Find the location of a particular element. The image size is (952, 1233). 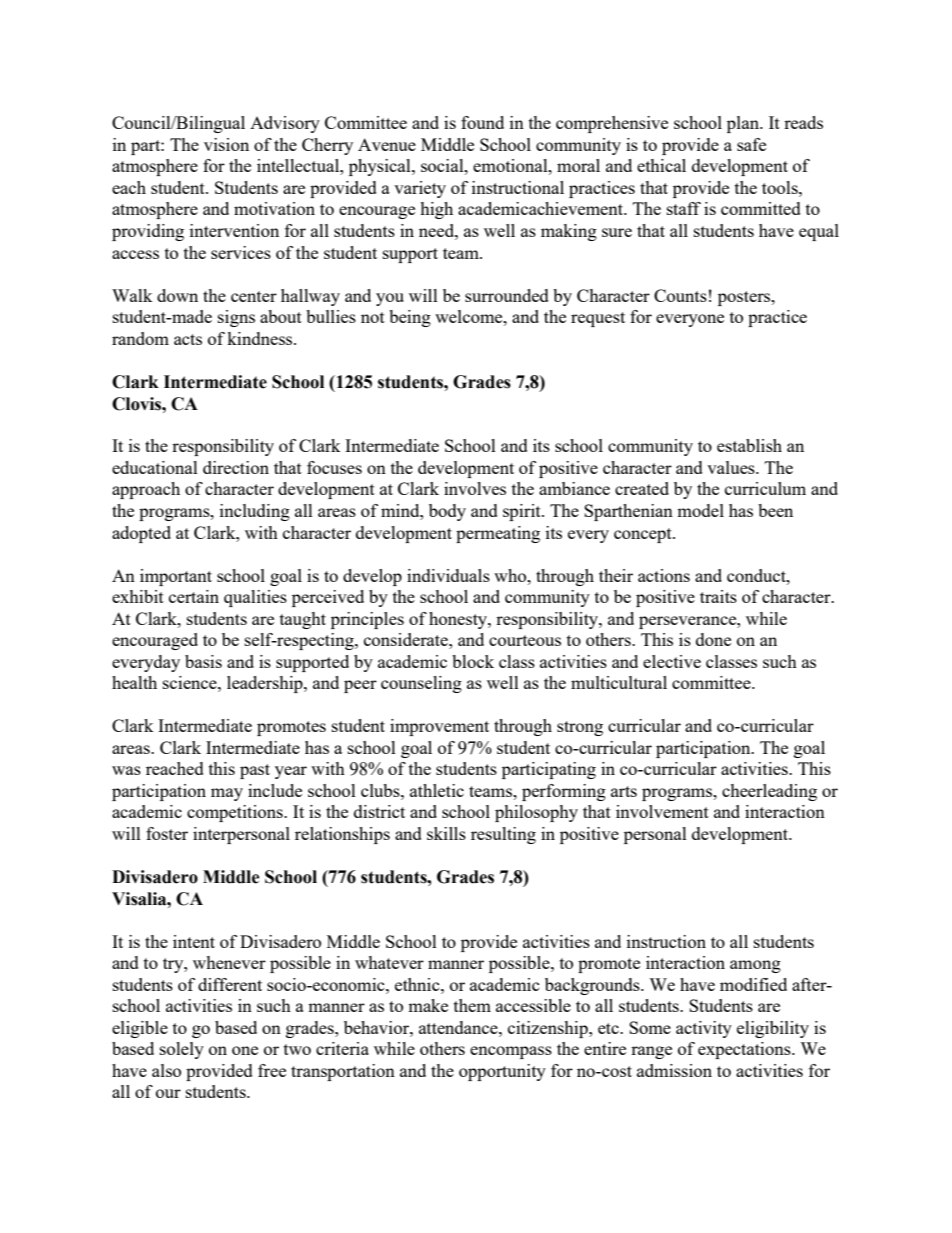

traits is located at coordinates (718, 596).
